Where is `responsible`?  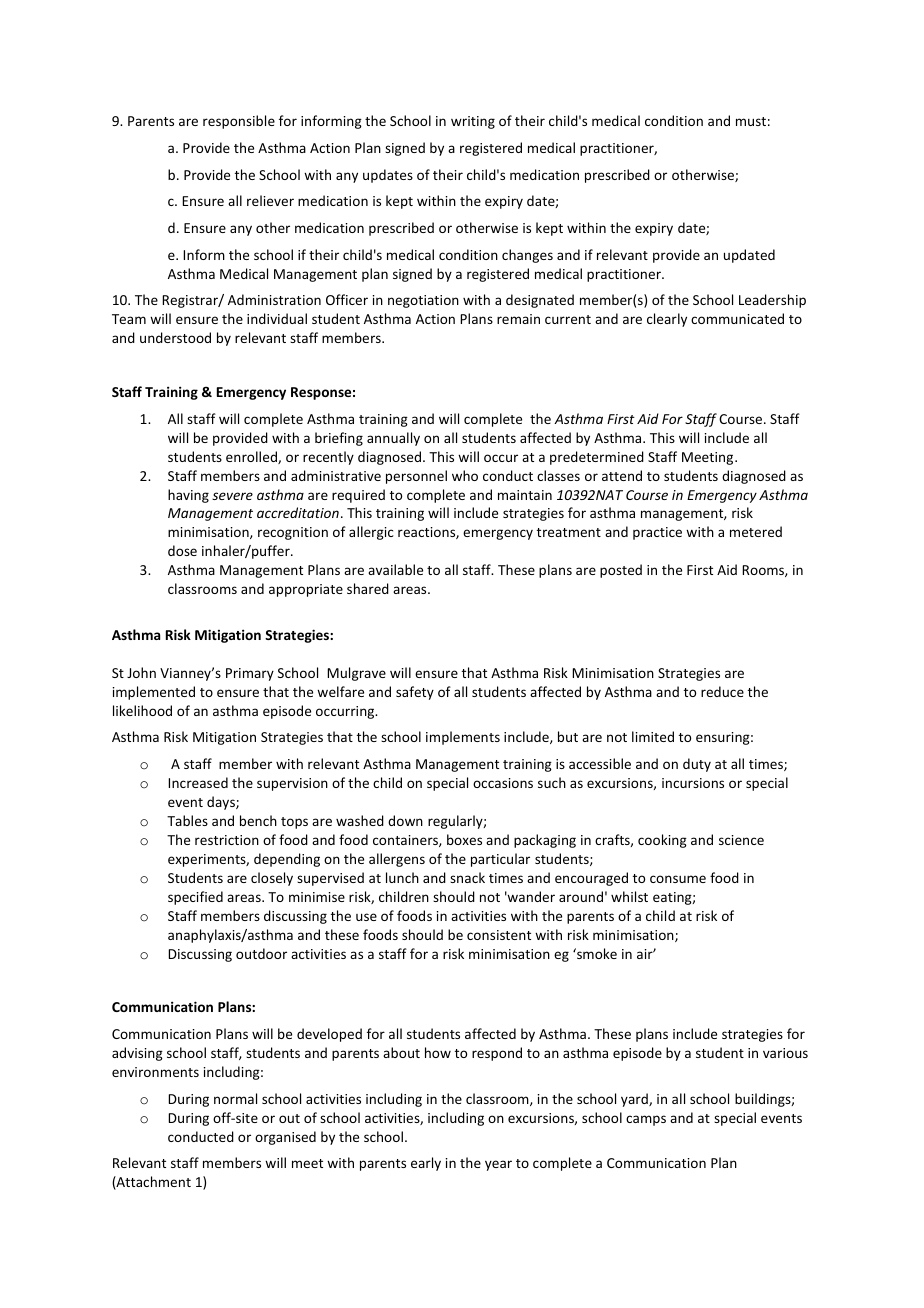
responsible is located at coordinates (239, 122).
